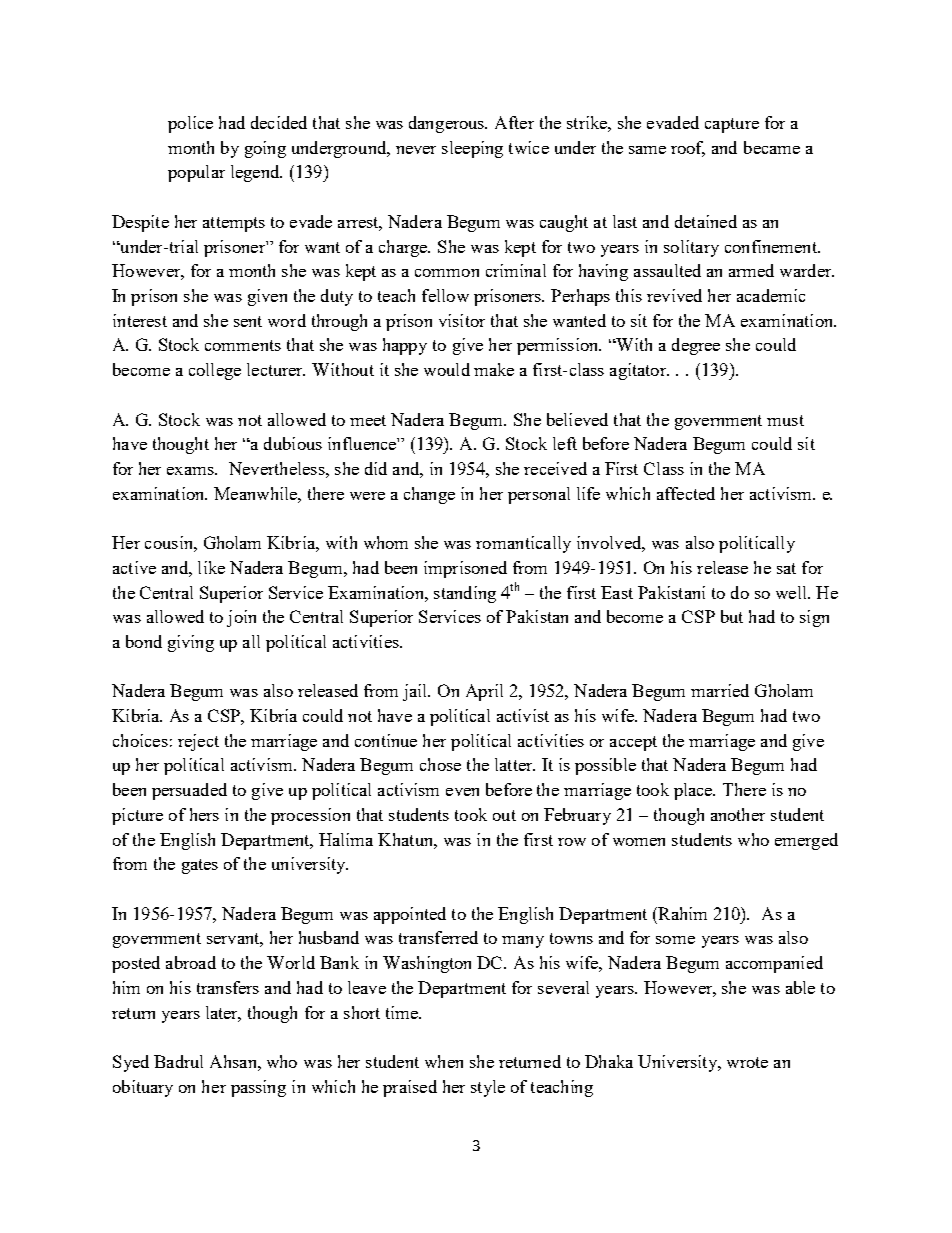 Image resolution: width=952 pixels, height=1233 pixels. I want to click on gates, so click(200, 866).
